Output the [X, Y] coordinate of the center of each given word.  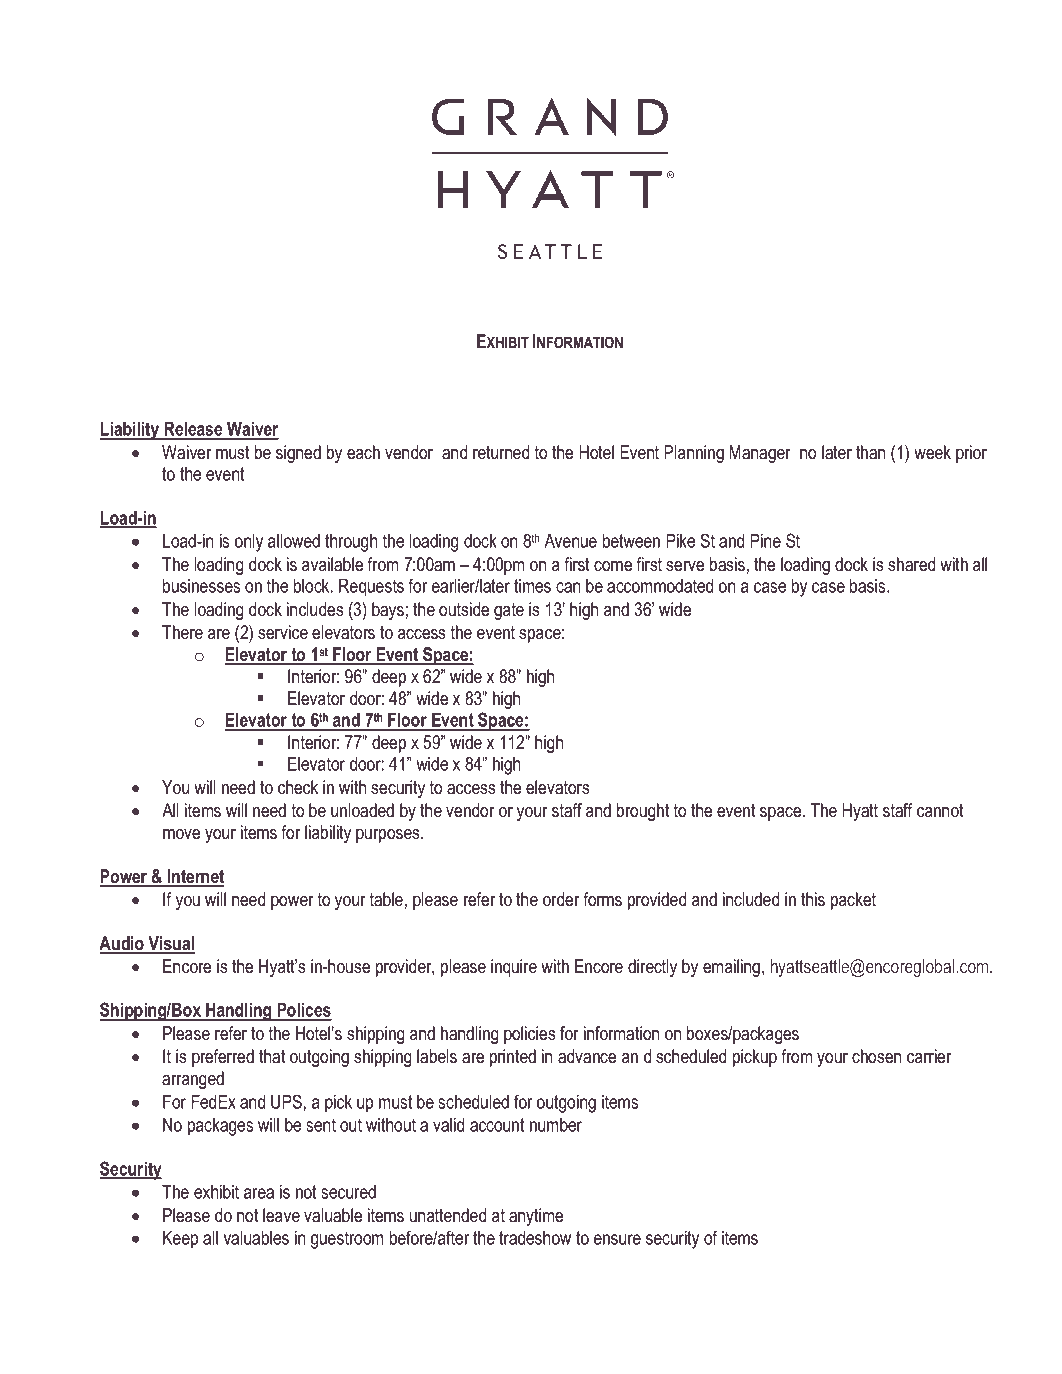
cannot [940, 811]
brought [643, 812]
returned [501, 452]
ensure [617, 1239]
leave [281, 1215]
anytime [536, 1217]
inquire [514, 968]
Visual [170, 944]
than [870, 452]
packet [853, 901]
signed [298, 454]
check [298, 787]
